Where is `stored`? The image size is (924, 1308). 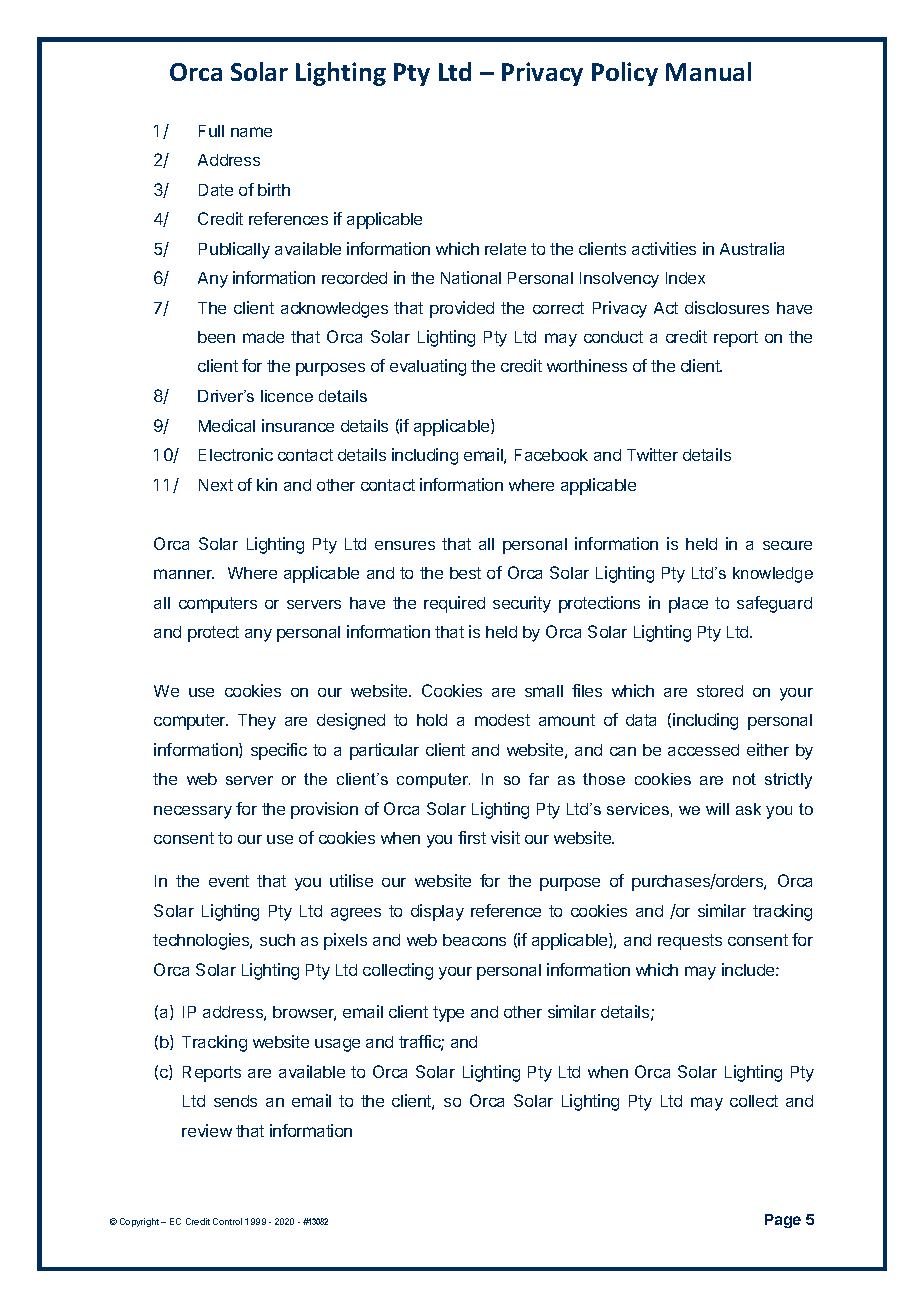 stored is located at coordinates (720, 691).
